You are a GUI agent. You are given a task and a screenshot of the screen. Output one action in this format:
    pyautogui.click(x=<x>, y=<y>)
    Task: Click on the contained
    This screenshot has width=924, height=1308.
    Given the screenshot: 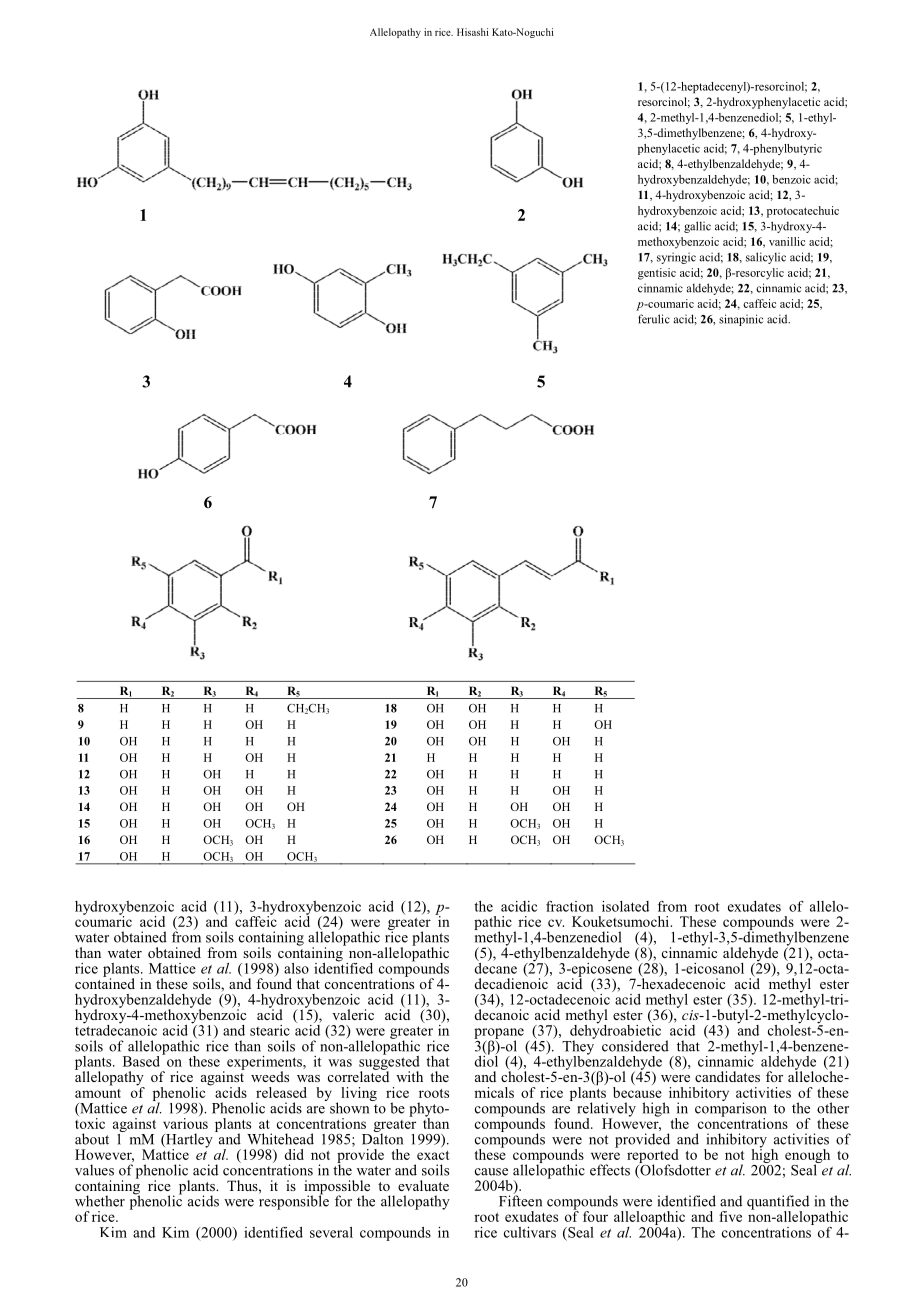 What is the action you would take?
    pyautogui.click(x=105, y=982)
